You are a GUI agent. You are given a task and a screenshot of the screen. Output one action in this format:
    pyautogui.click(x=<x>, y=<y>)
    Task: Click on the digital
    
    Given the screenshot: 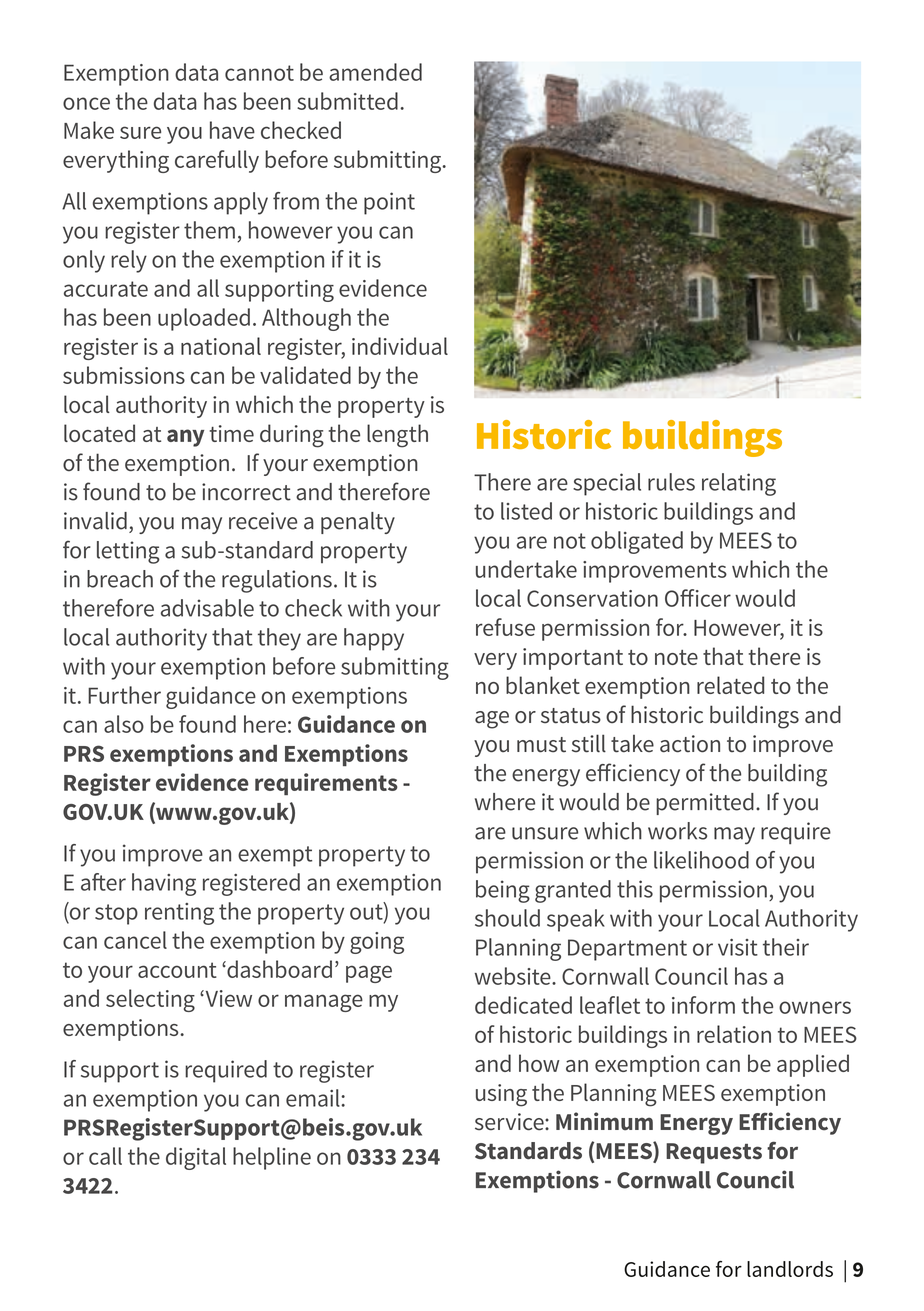 What is the action you would take?
    pyautogui.click(x=196, y=1158)
